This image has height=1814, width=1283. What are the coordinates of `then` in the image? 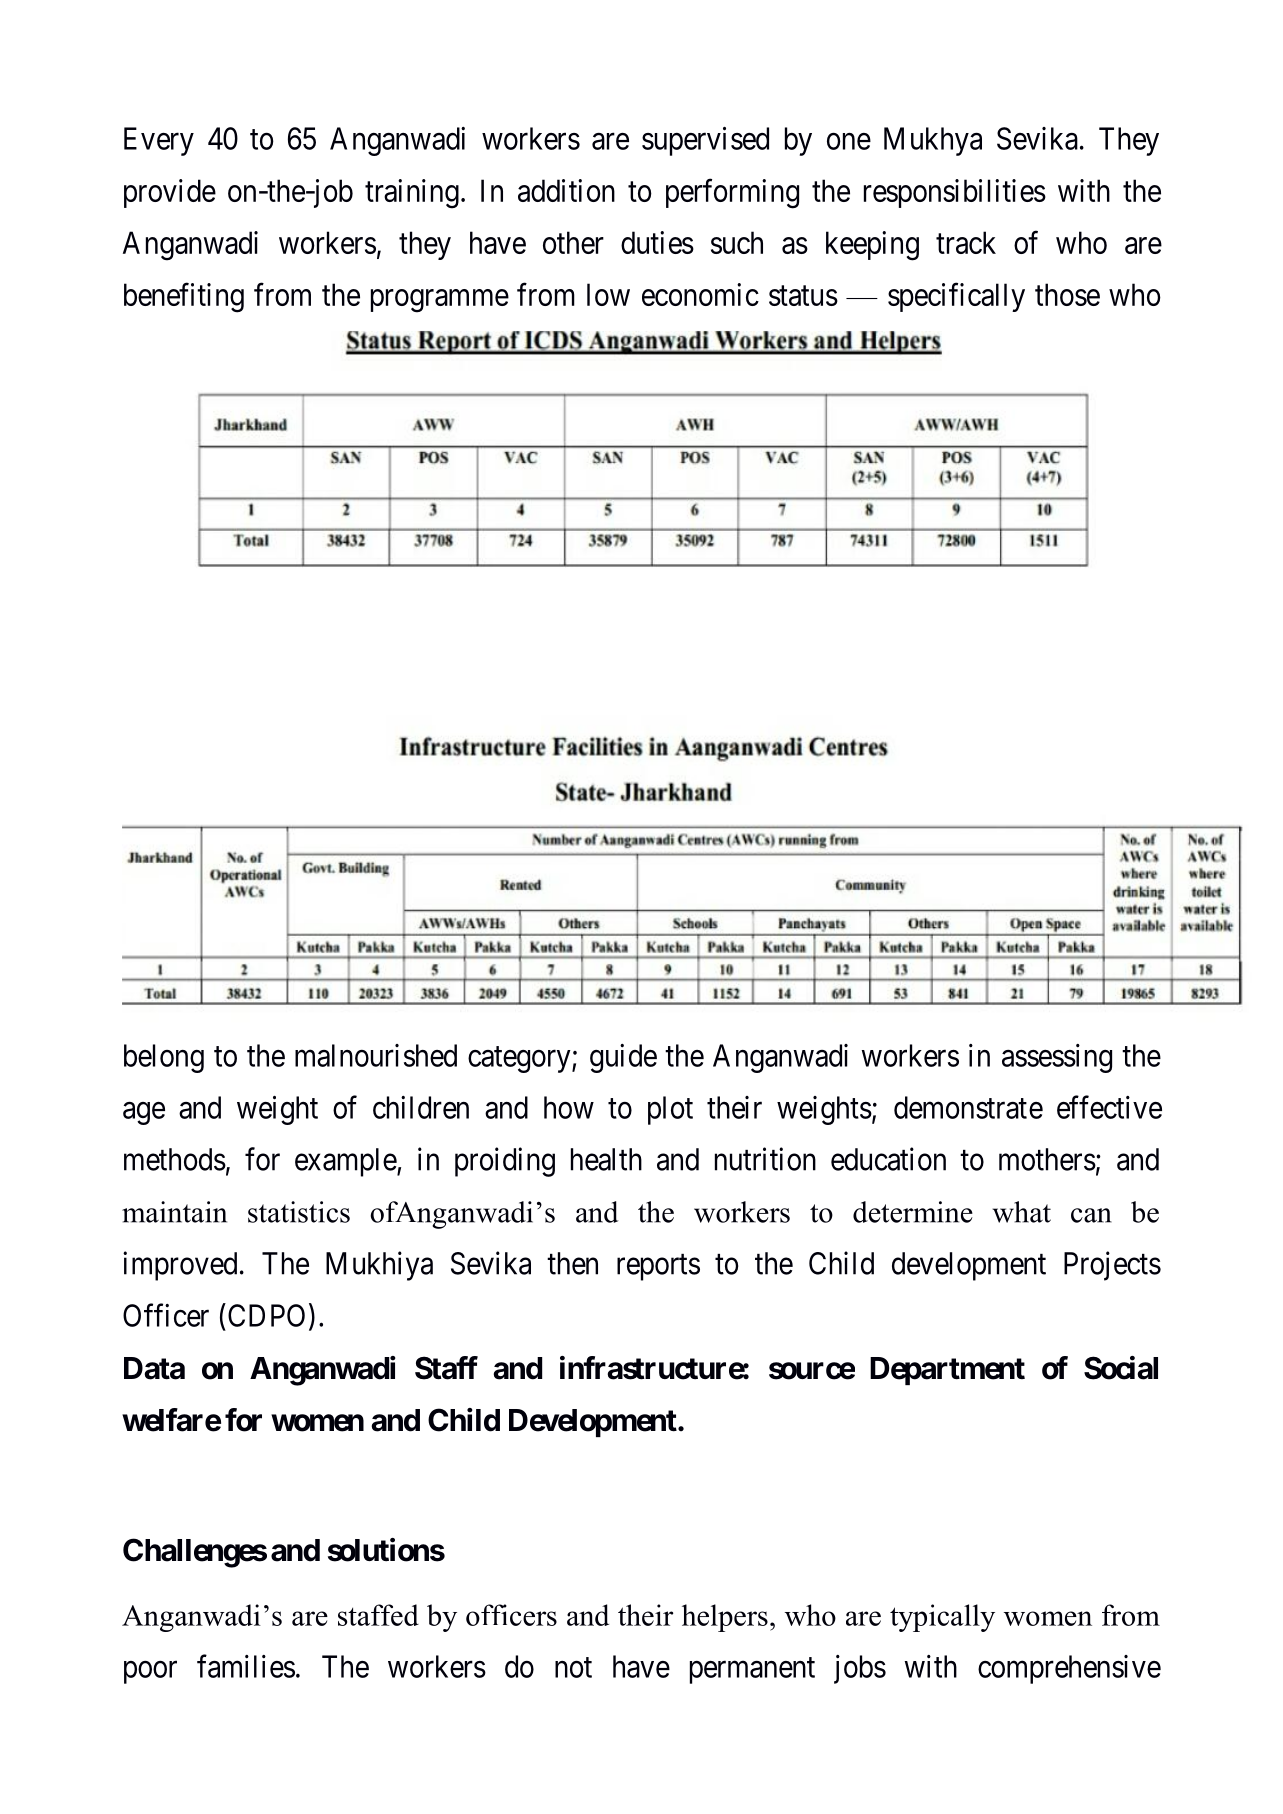 It's located at (572, 1263).
